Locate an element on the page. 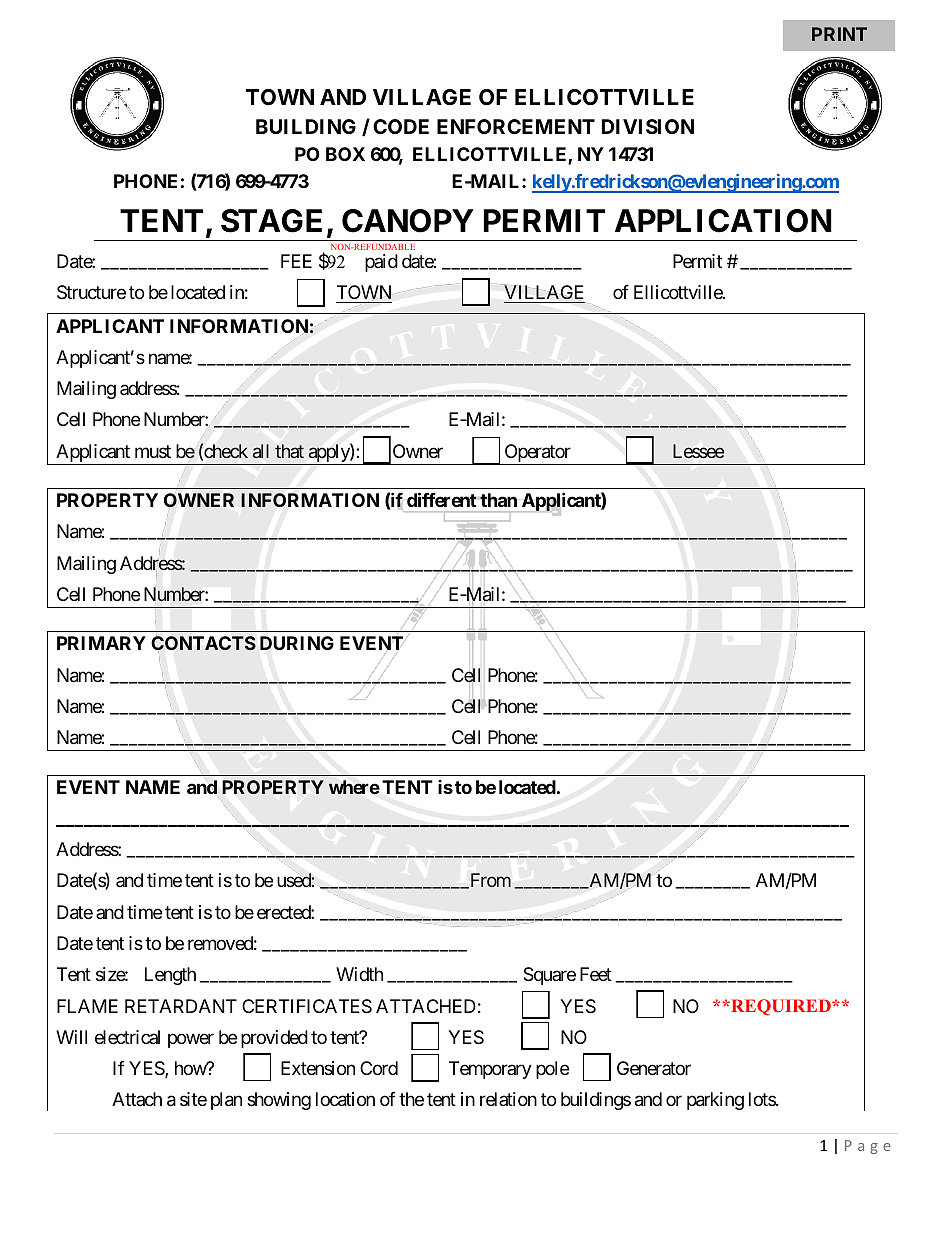  relation is located at coordinates (508, 1099).
